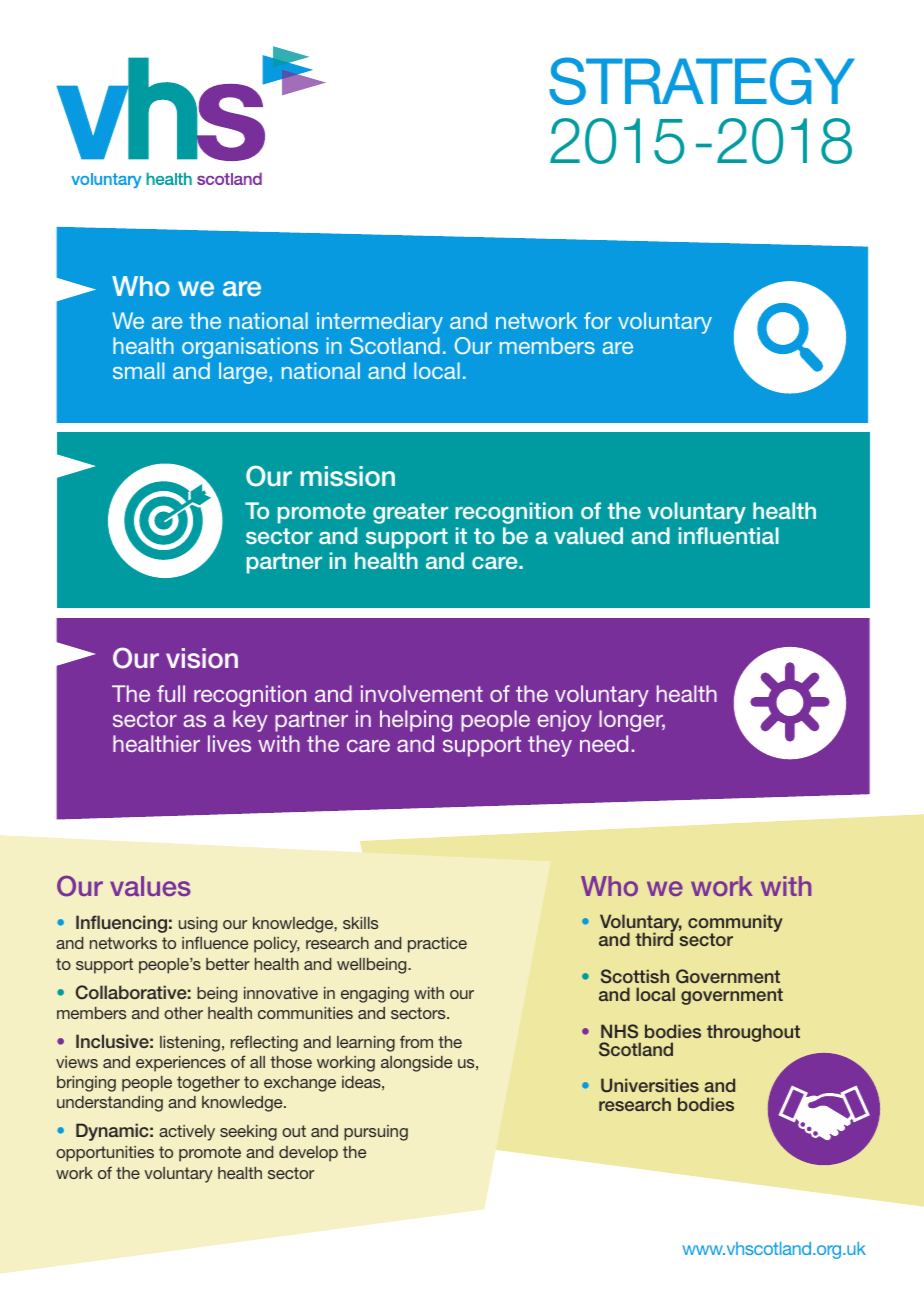 The height and width of the image is (1308, 924). What do you see at coordinates (422, 693) in the image?
I see `involvement` at bounding box center [422, 693].
